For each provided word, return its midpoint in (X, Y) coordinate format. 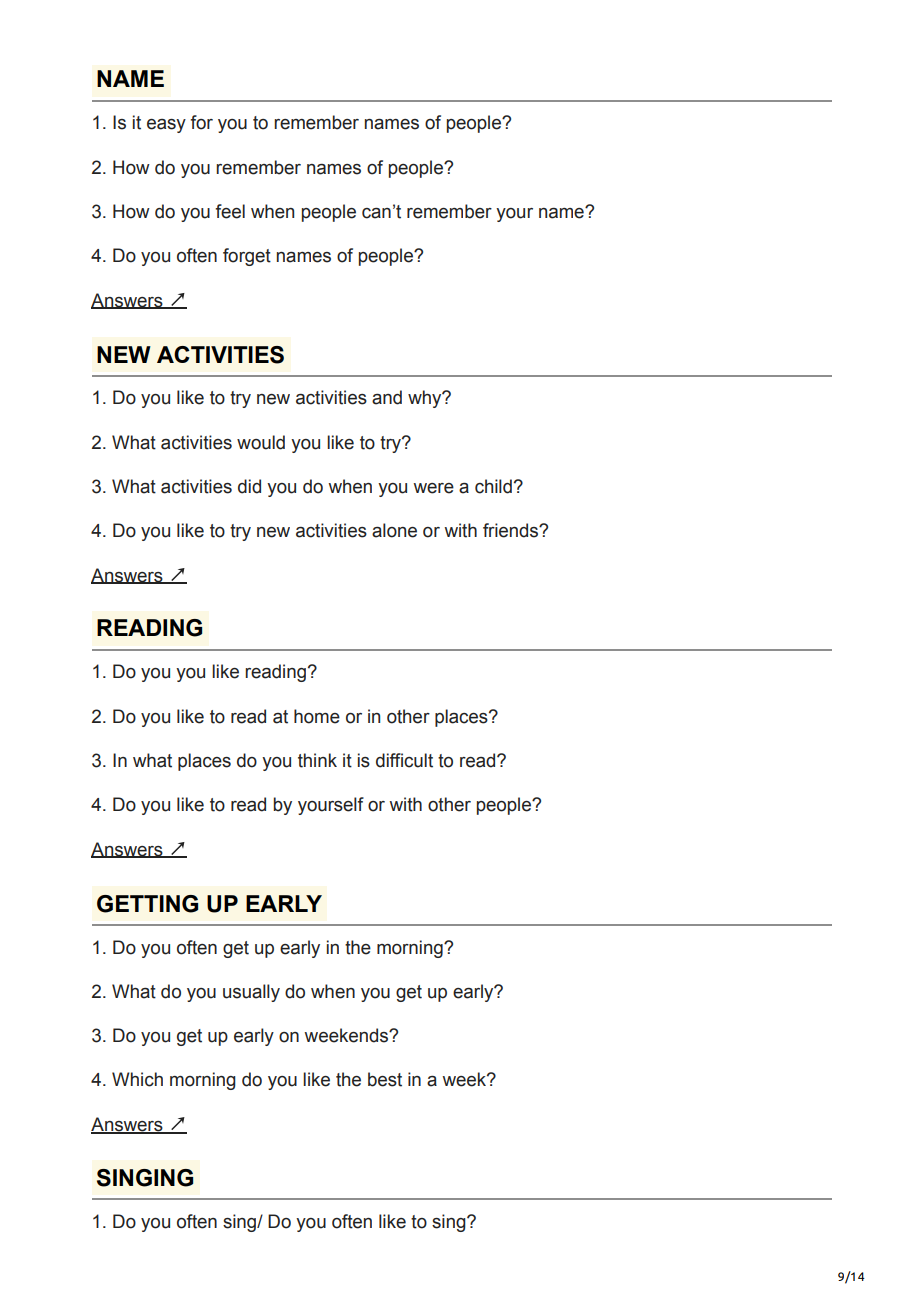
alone (394, 530)
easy (166, 126)
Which (137, 1079)
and (387, 397)
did (249, 486)
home (317, 716)
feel (230, 211)
